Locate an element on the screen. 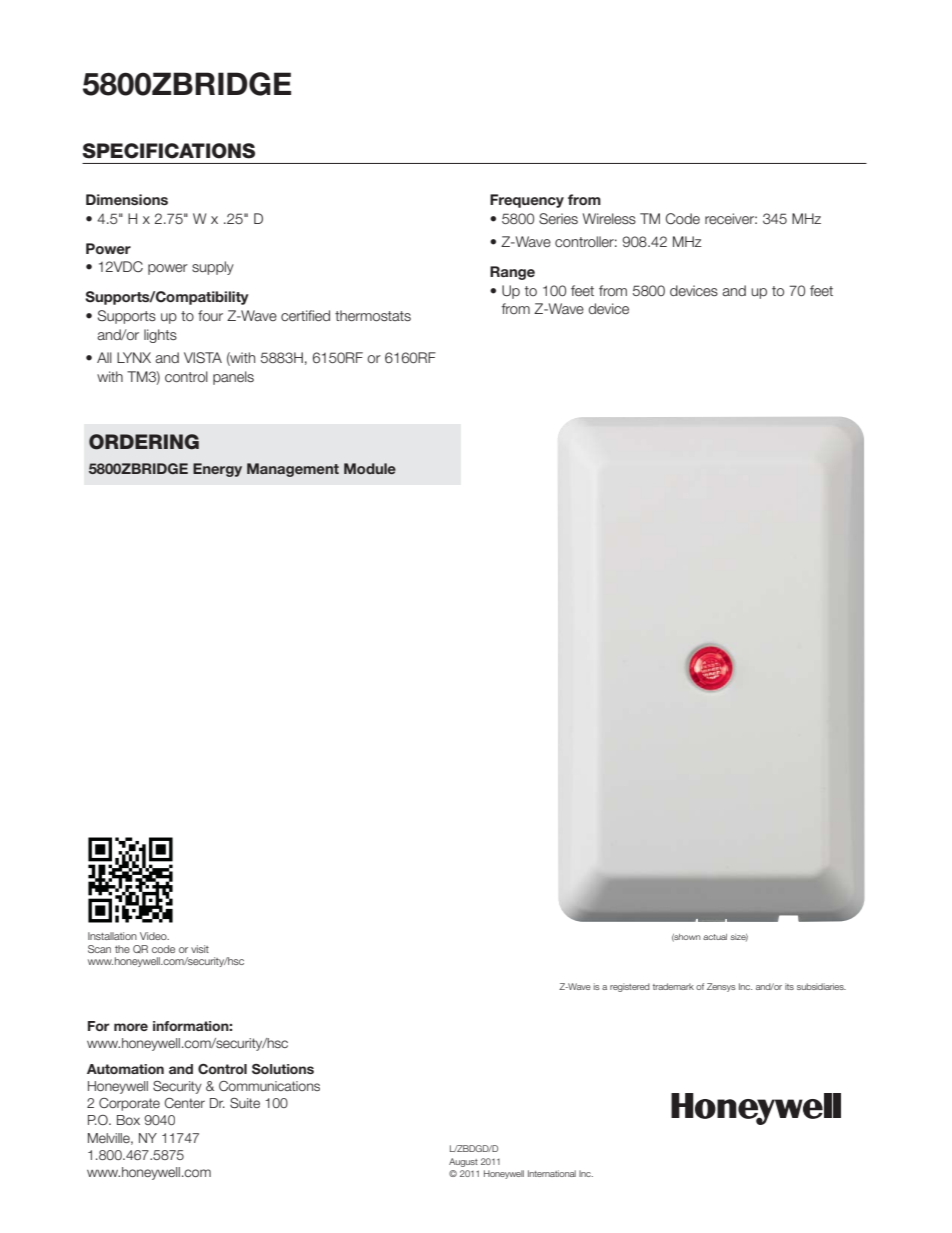  its is located at coordinates (789, 986).
